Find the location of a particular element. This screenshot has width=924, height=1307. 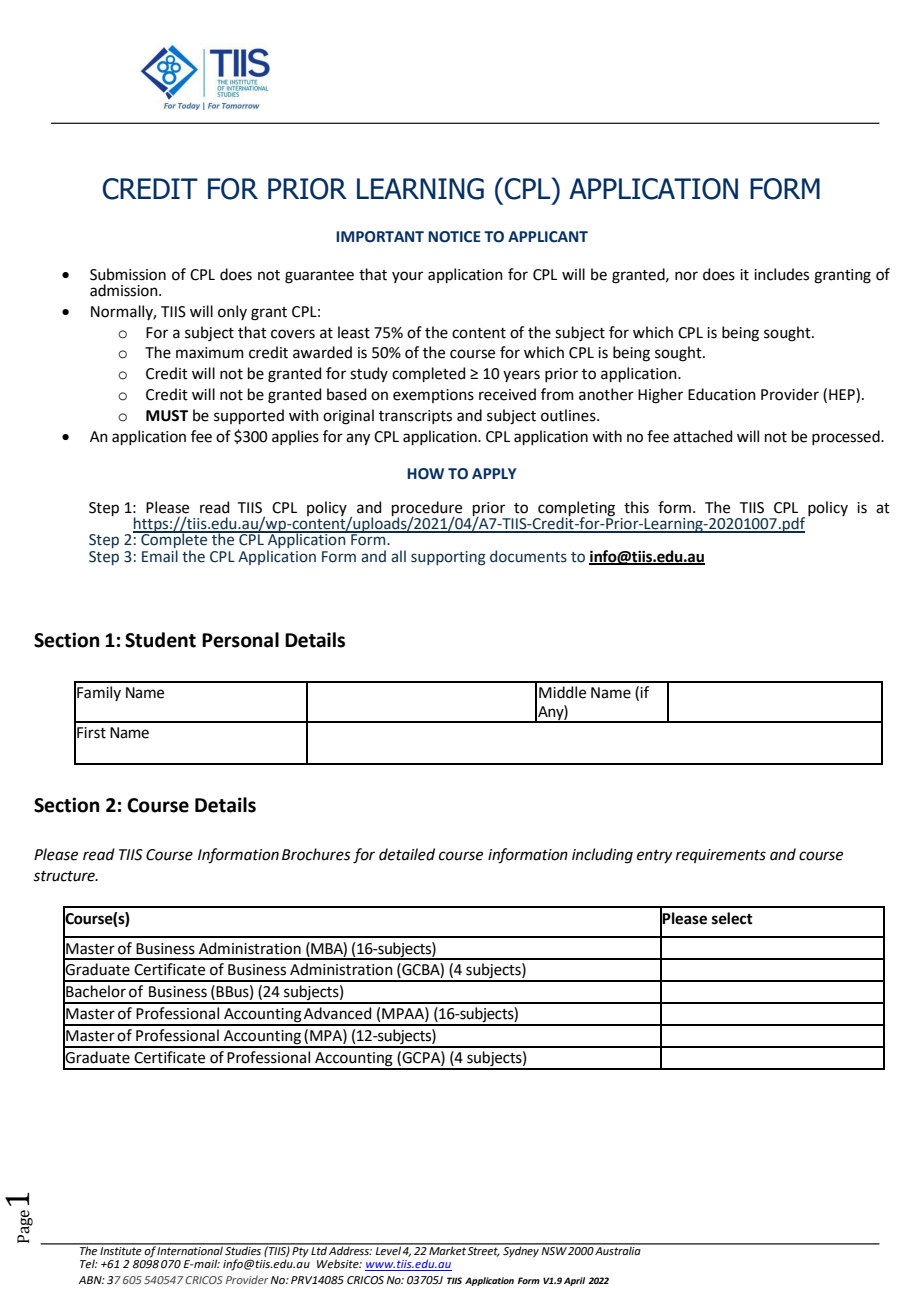

this is located at coordinates (636, 507).
